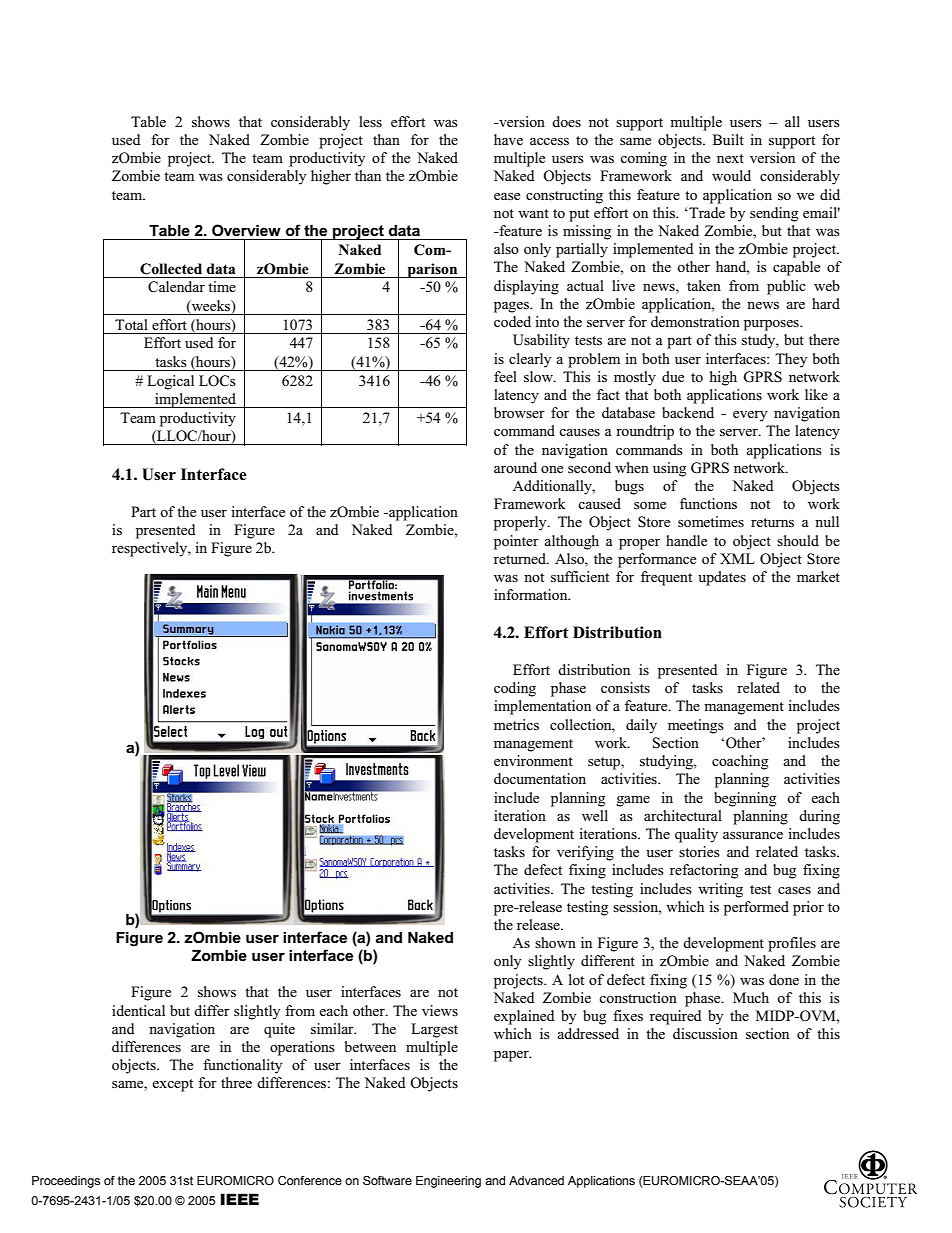  What do you see at coordinates (705, 1033) in the image?
I see `discussion` at bounding box center [705, 1033].
